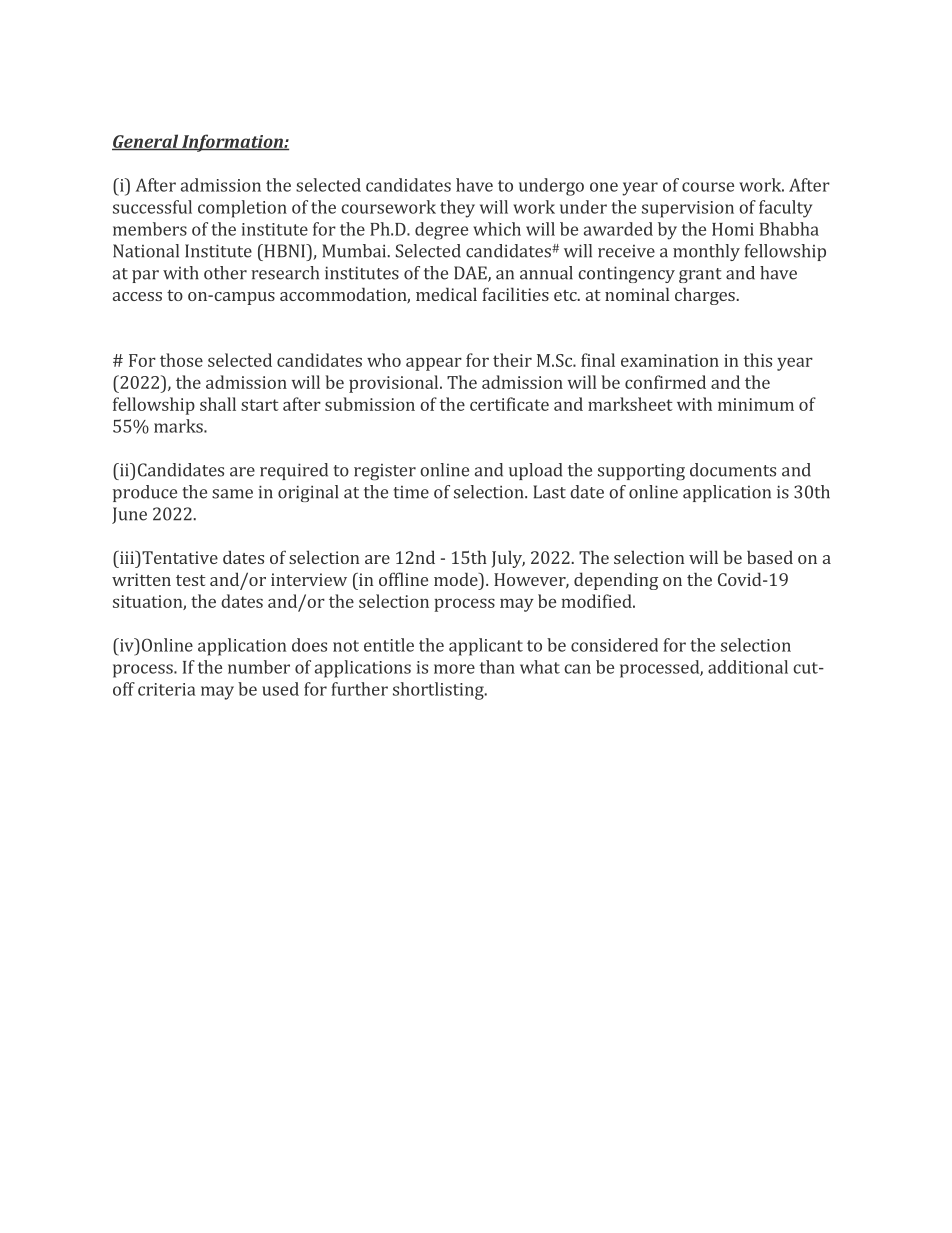 The height and width of the screenshot is (1233, 952). What do you see at coordinates (770, 557) in the screenshot?
I see `based` at bounding box center [770, 557].
